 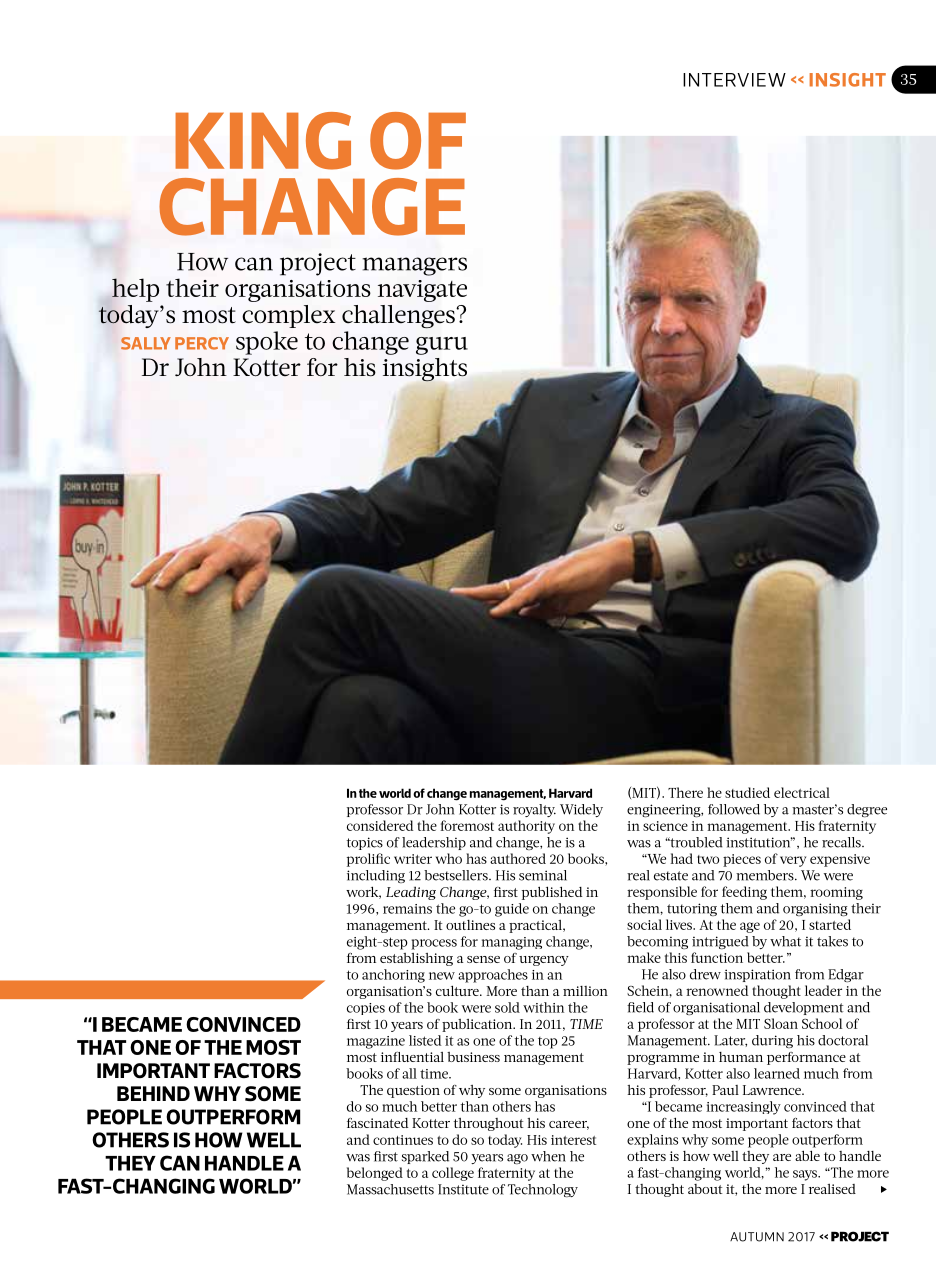 I want to click on KING, so click(x=263, y=141).
